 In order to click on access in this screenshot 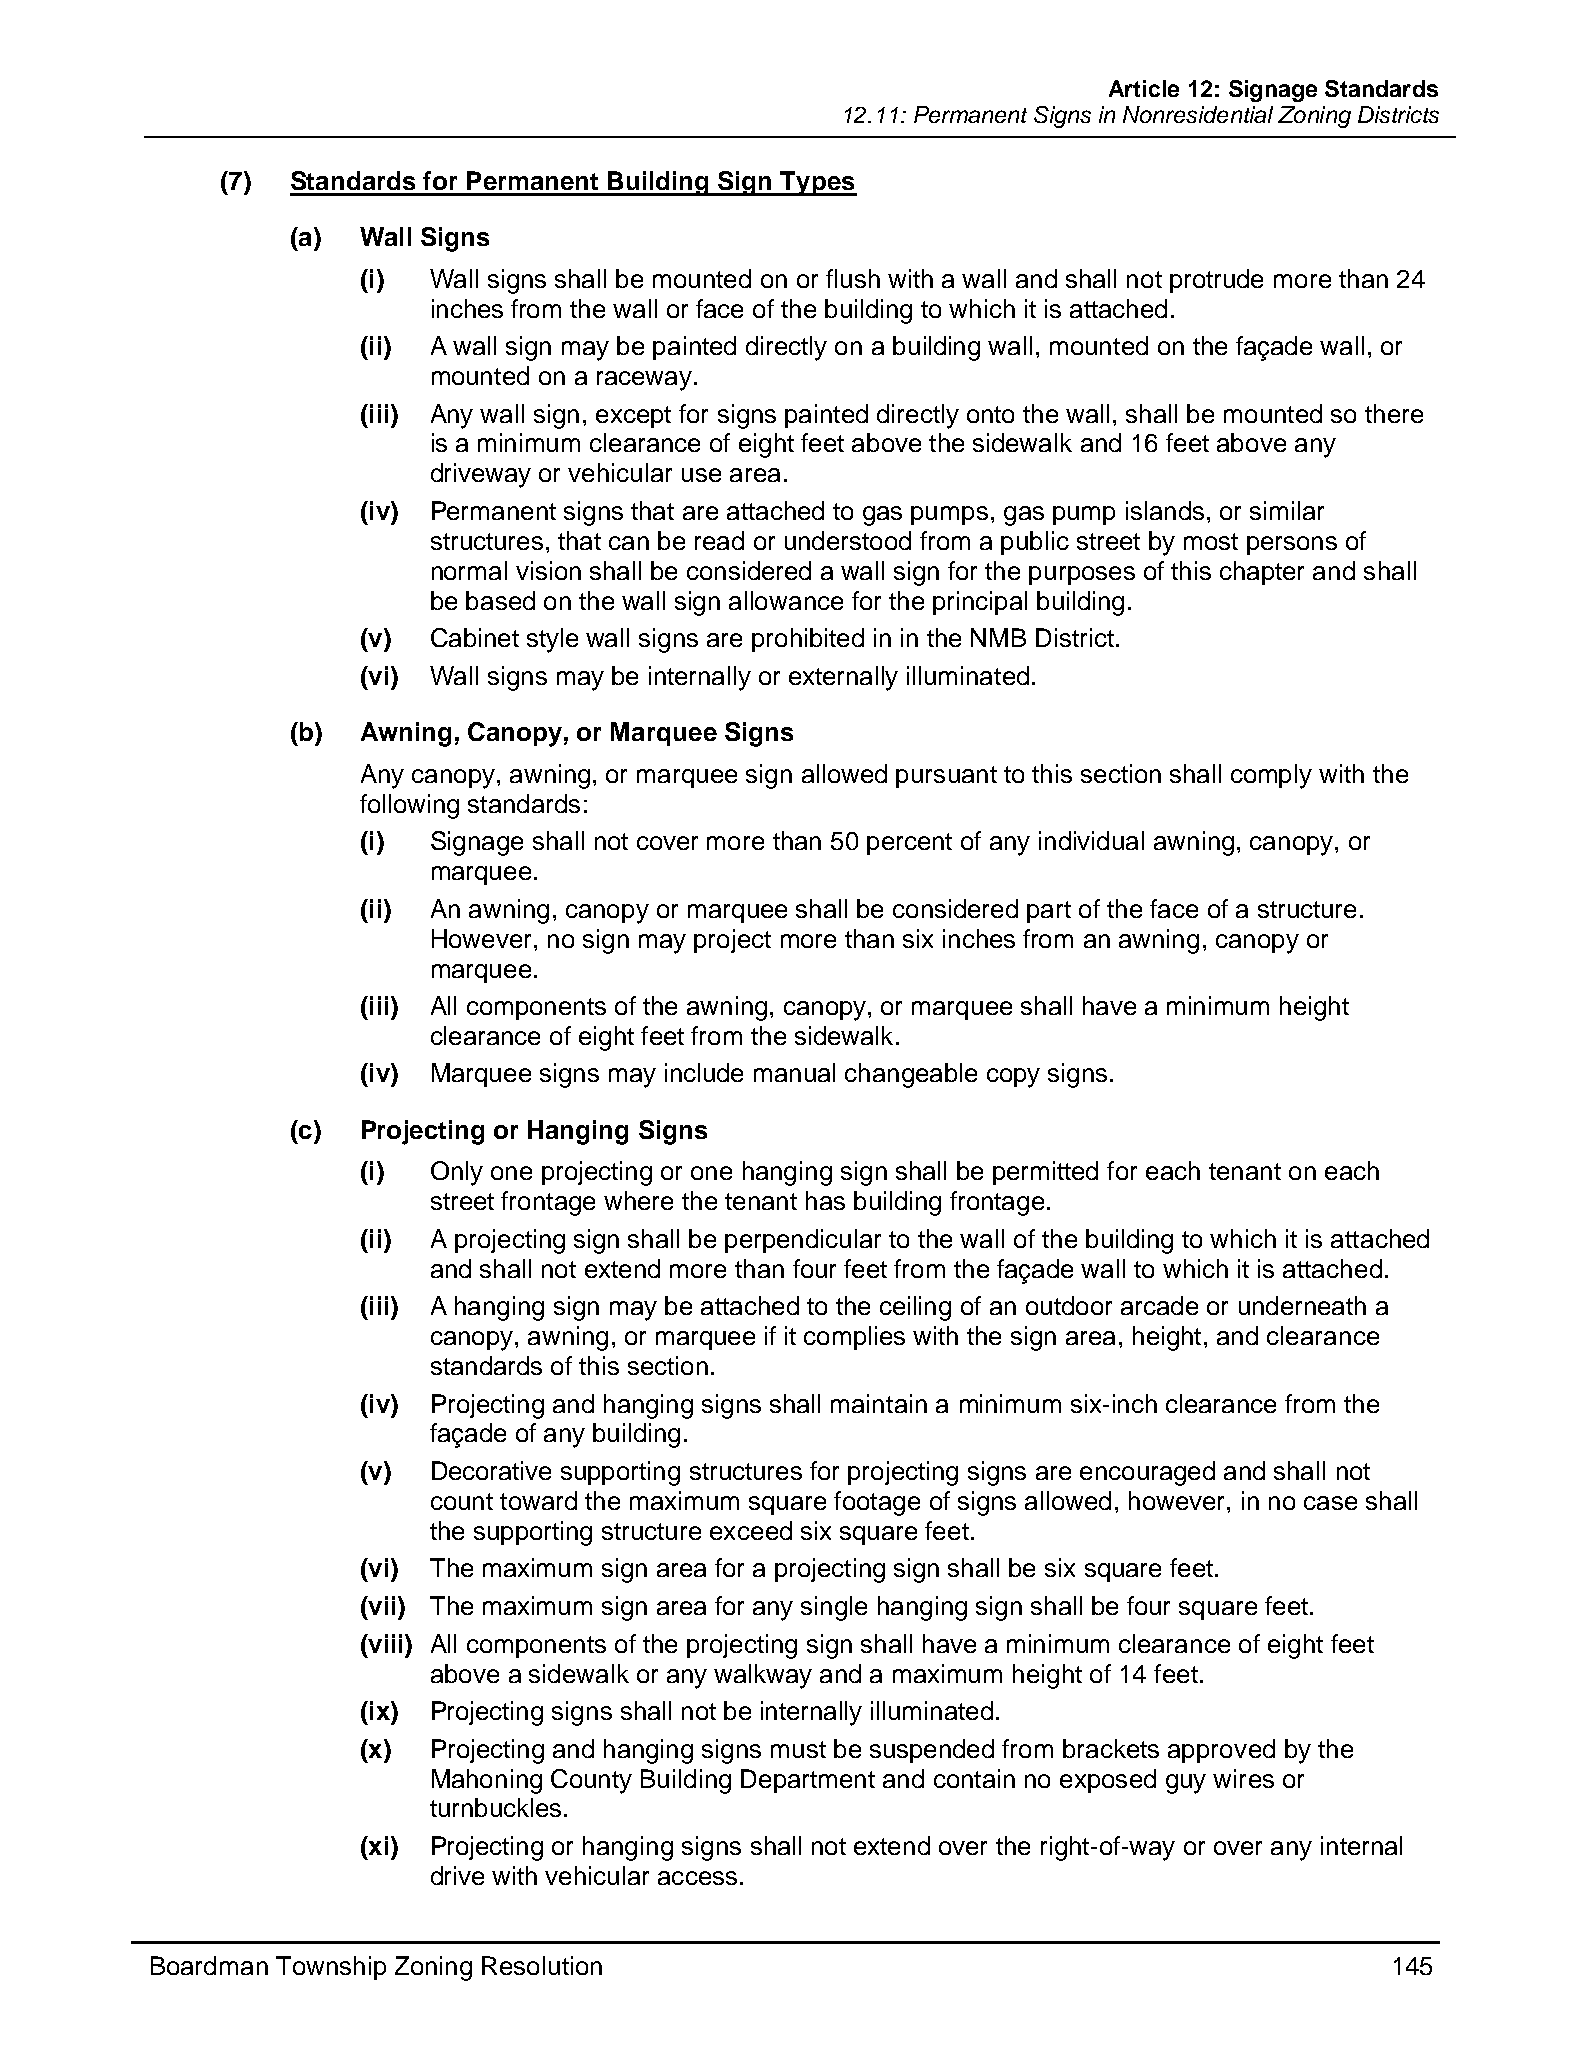, I will do `click(697, 1878)`.
